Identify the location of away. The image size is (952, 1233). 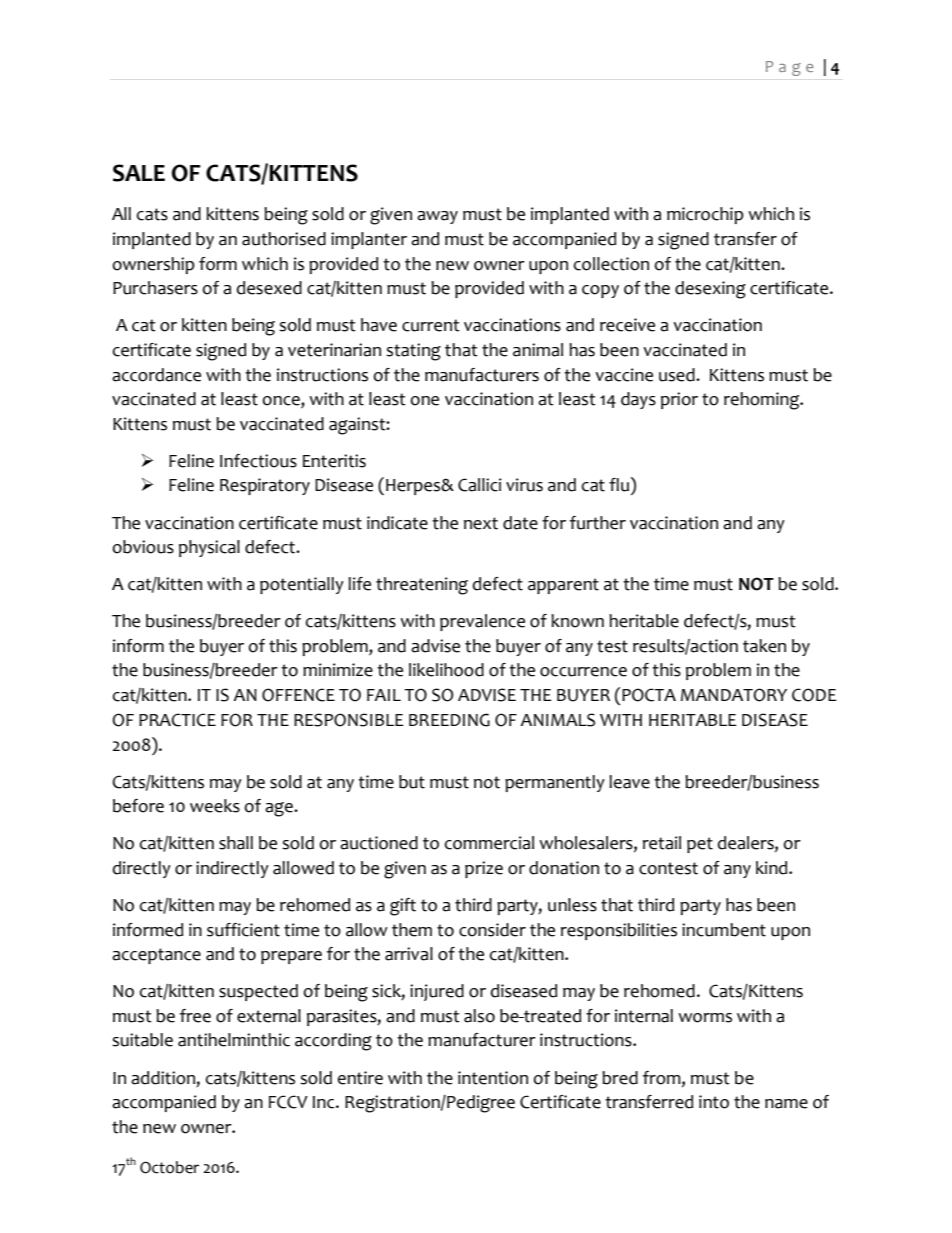
(437, 217).
